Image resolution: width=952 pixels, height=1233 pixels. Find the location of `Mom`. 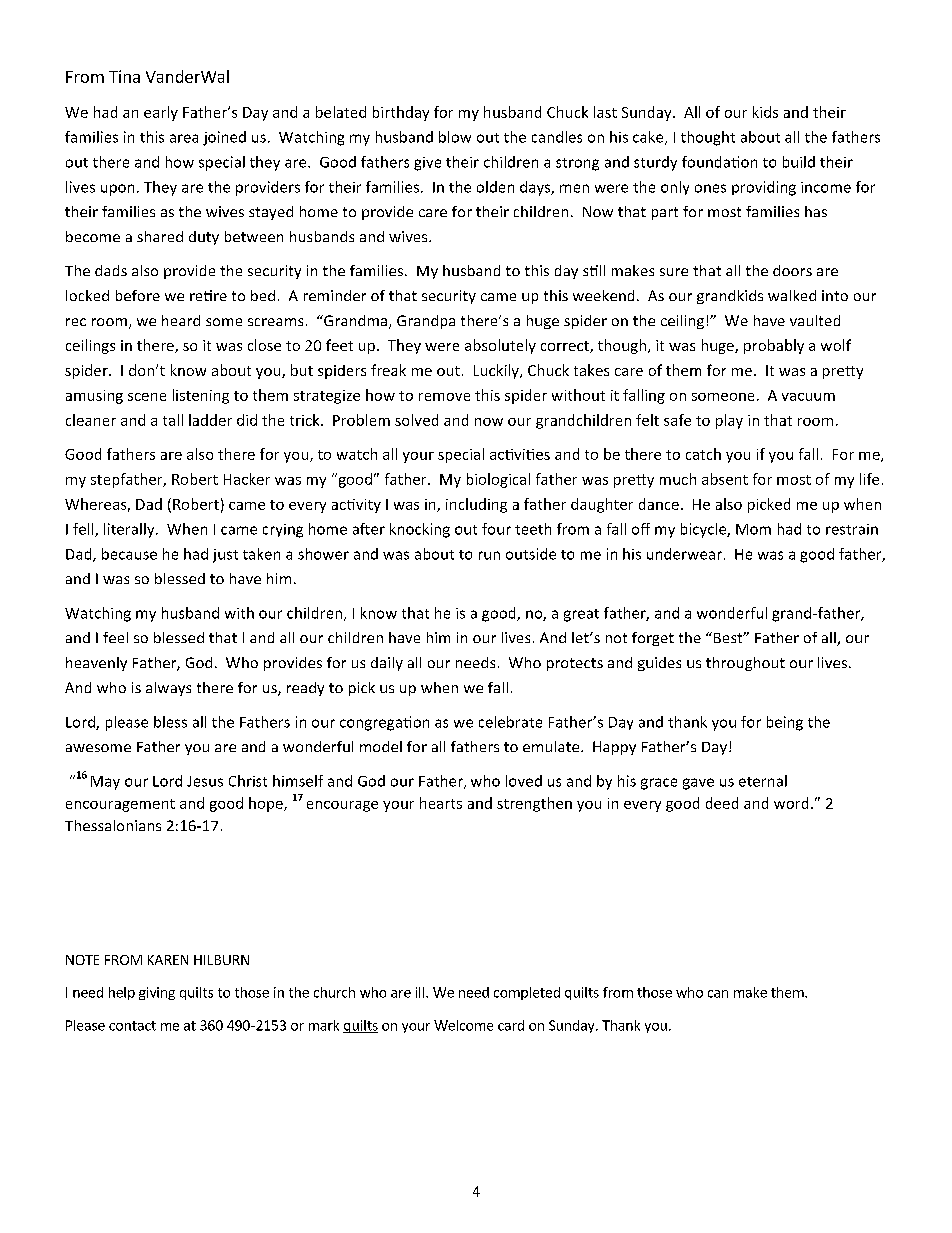

Mom is located at coordinates (753, 529).
